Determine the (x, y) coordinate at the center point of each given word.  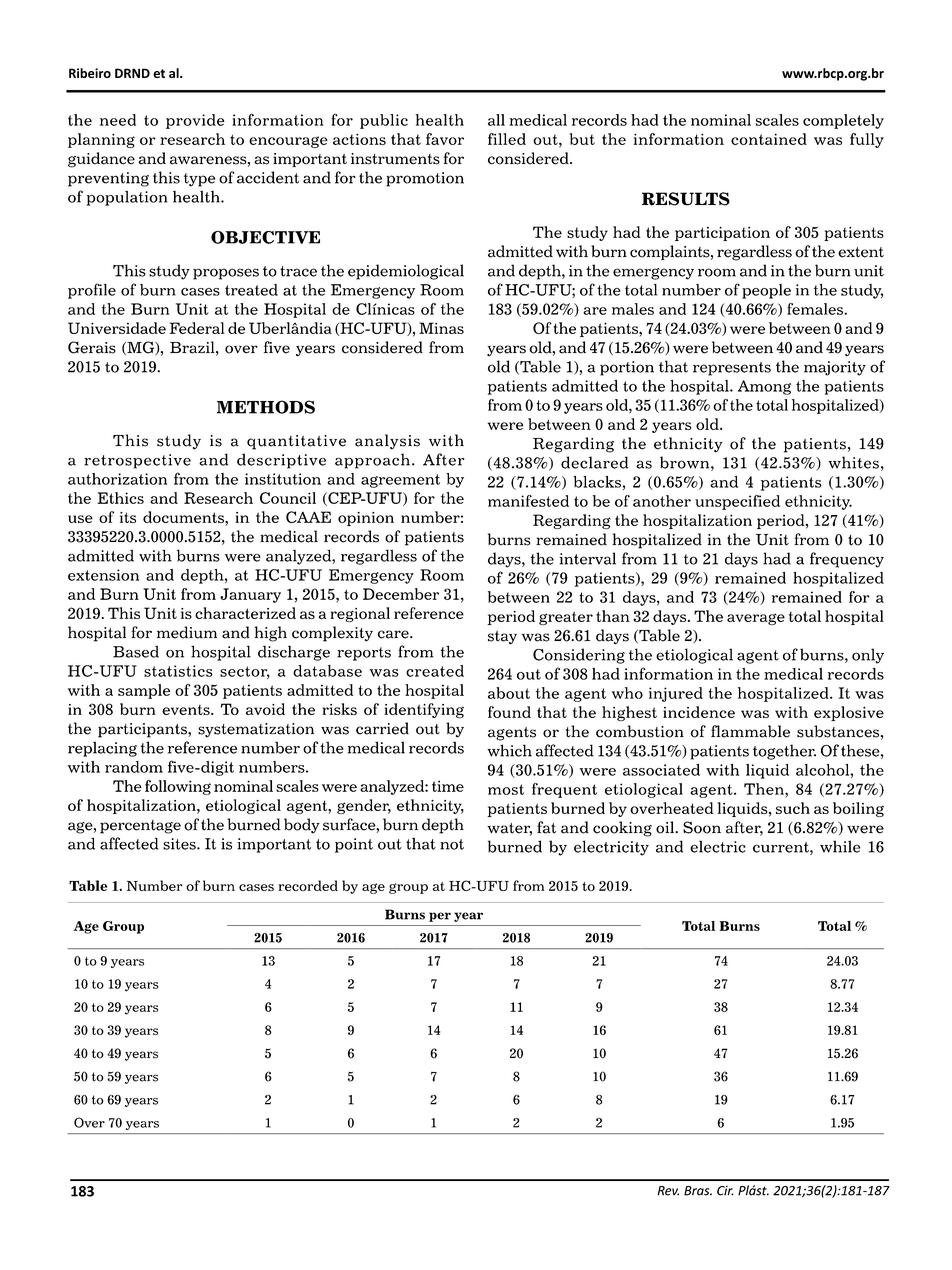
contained (769, 139)
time (448, 786)
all (496, 120)
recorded (308, 885)
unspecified (737, 502)
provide (195, 121)
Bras (698, 1191)
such (793, 808)
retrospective (137, 461)
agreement (400, 481)
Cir (725, 1191)
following (178, 787)
